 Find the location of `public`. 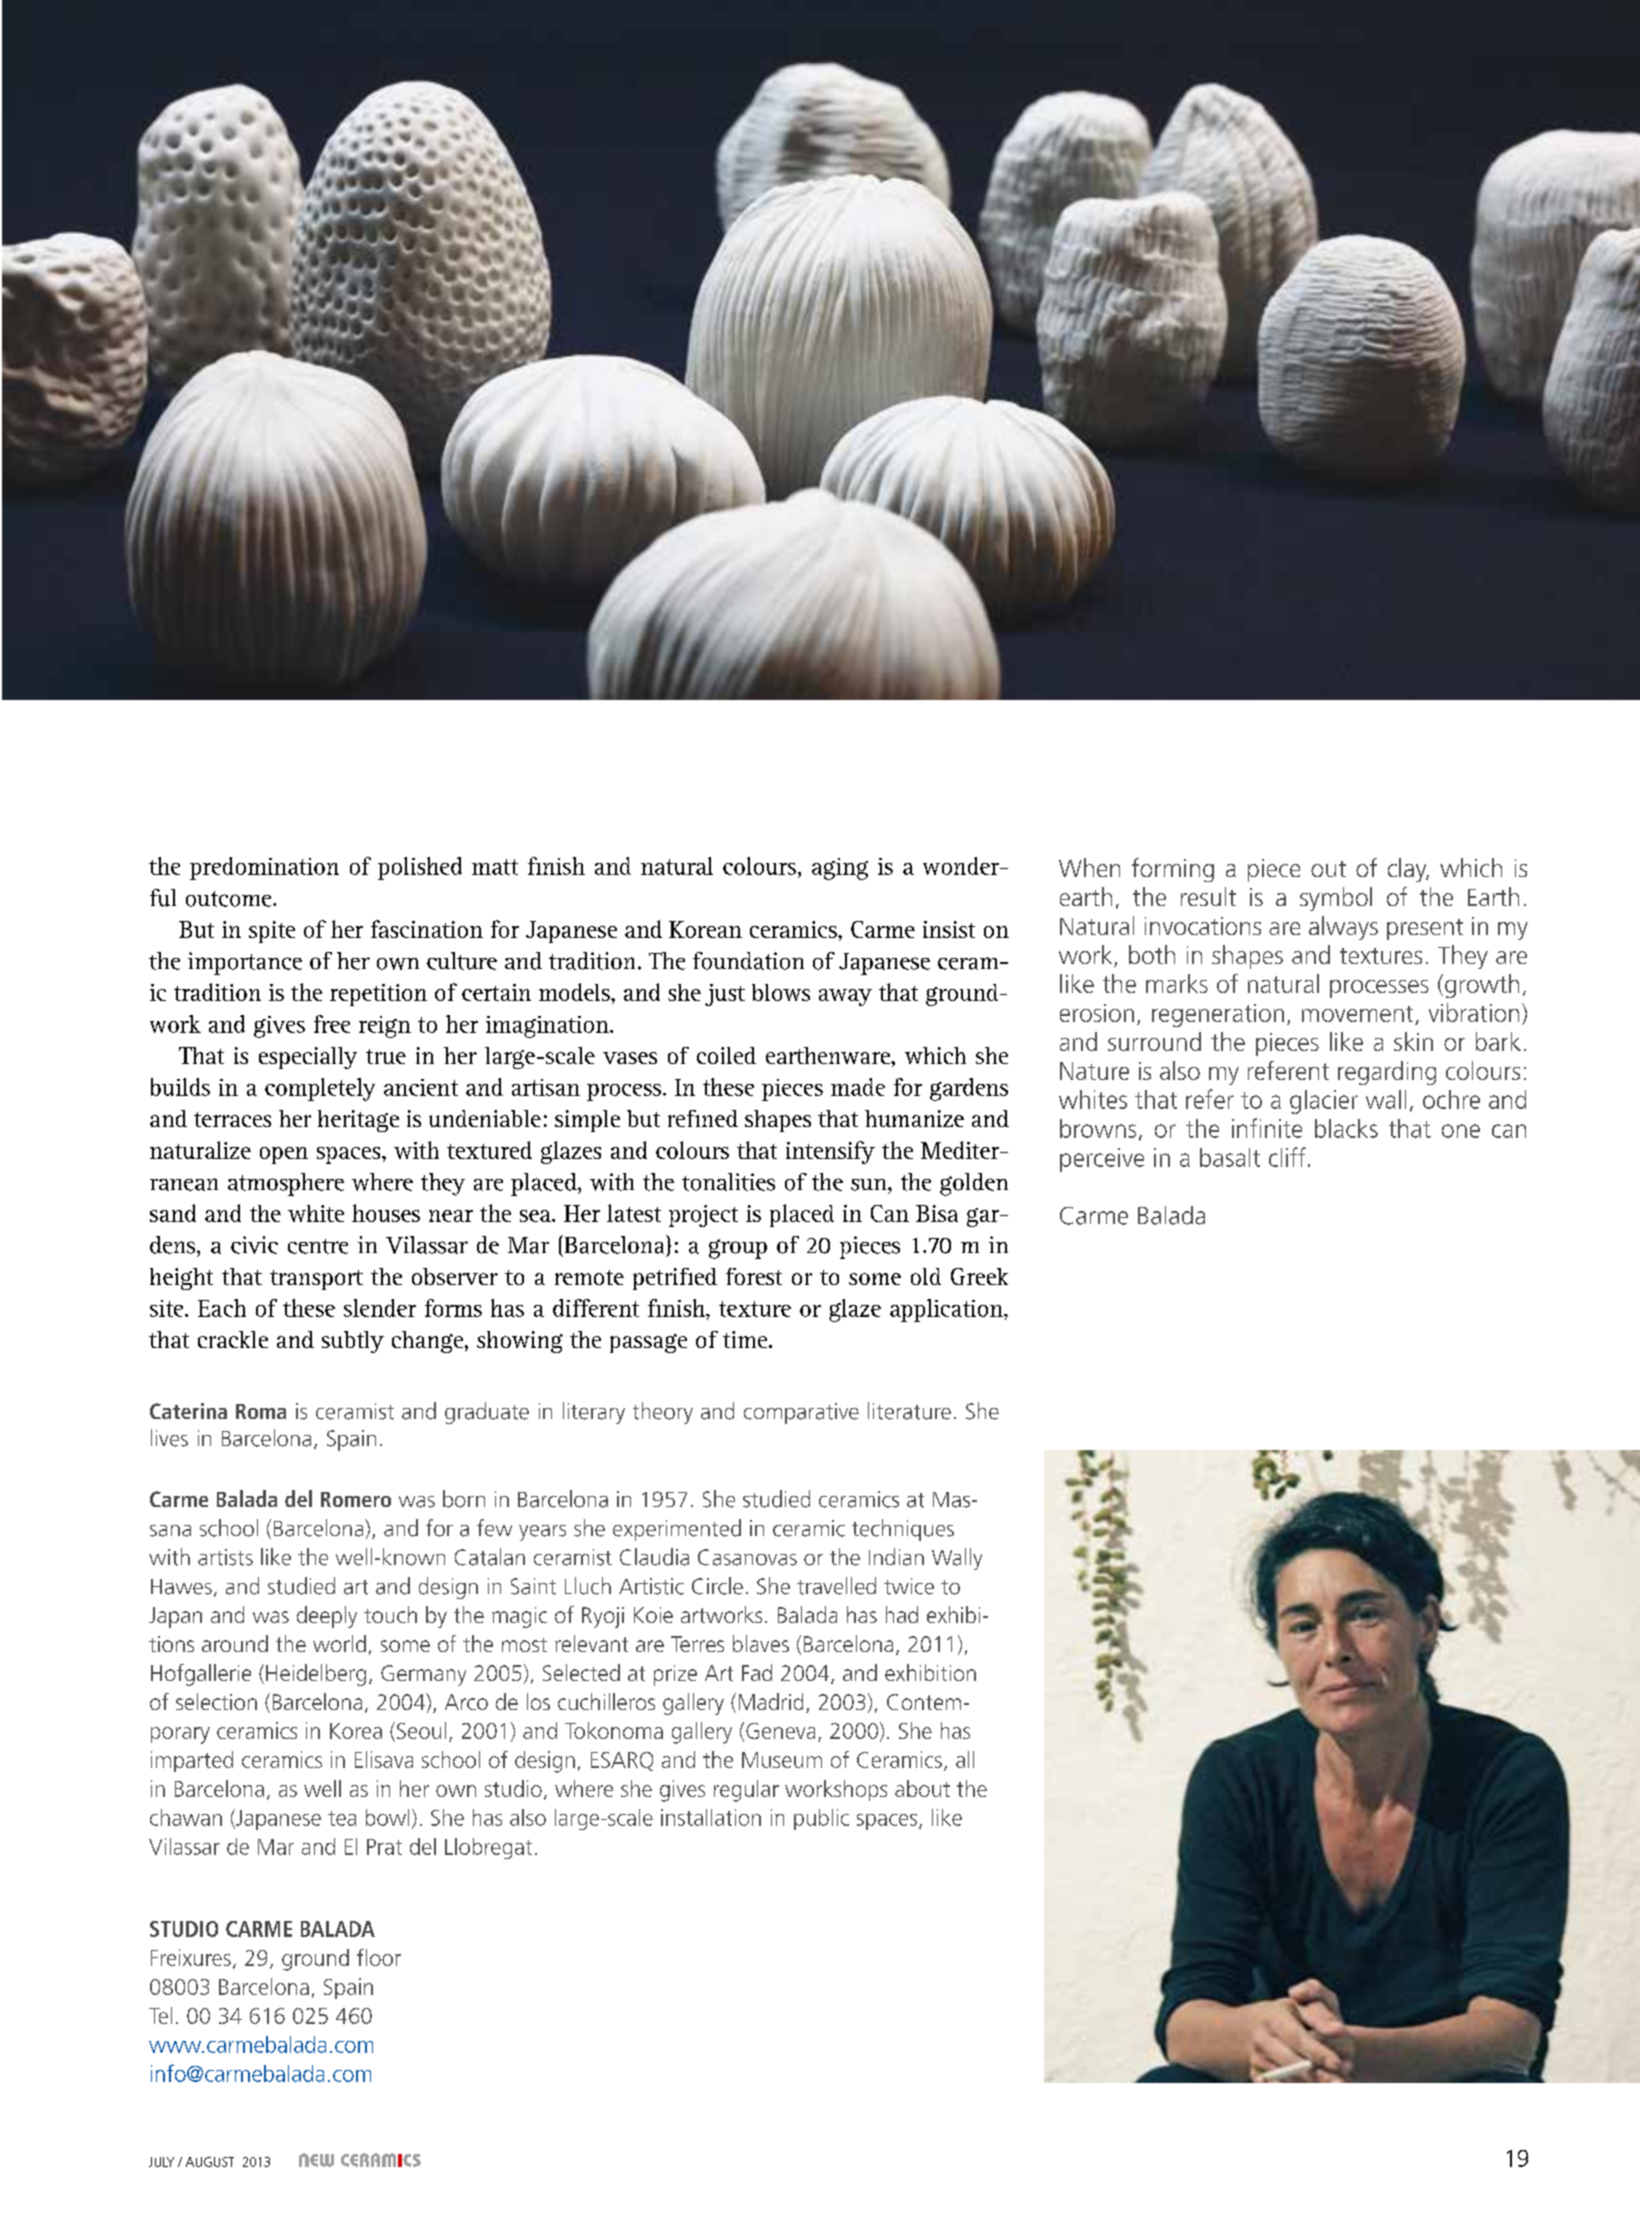

public is located at coordinates (821, 1819).
